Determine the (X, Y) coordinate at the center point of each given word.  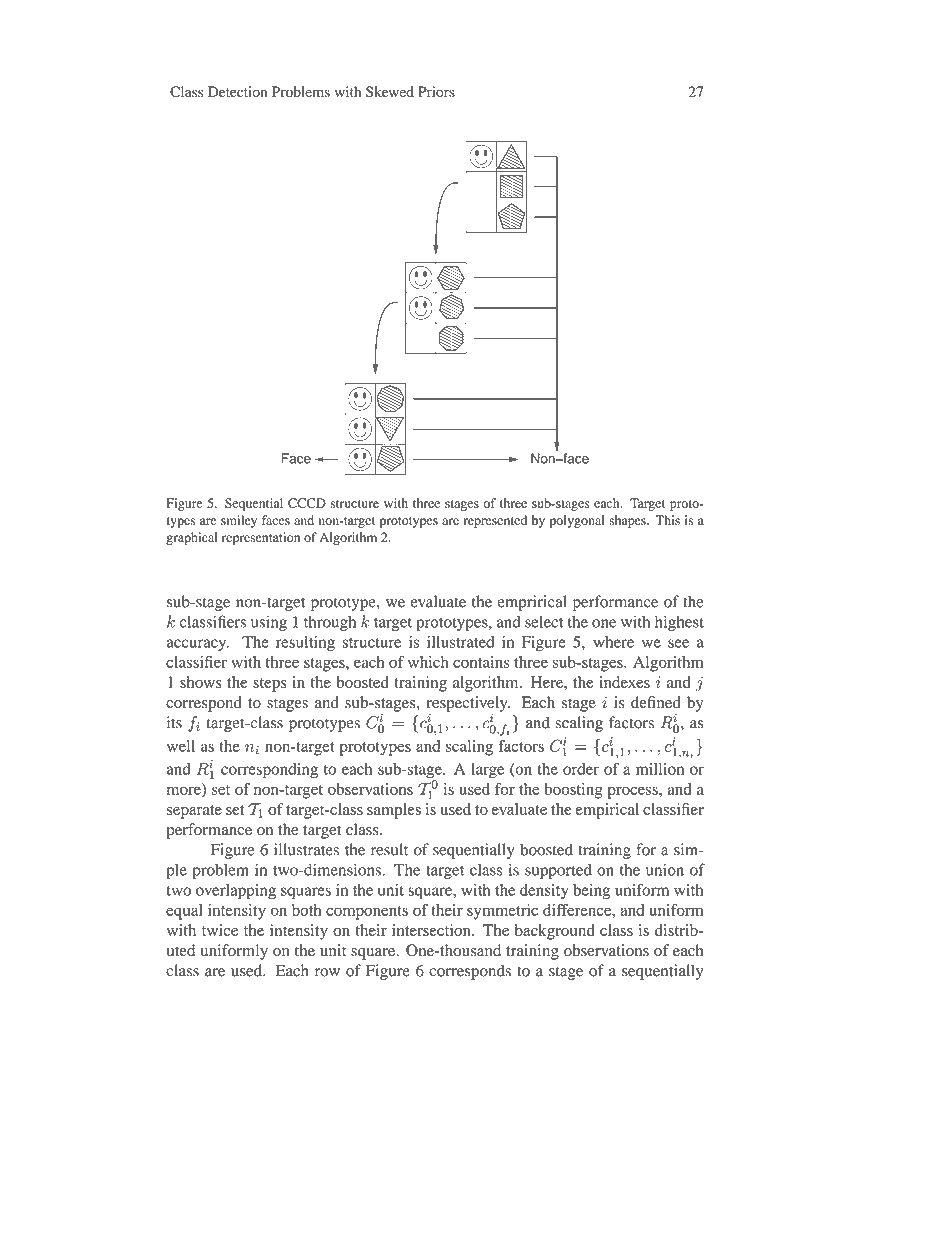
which (428, 662)
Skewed (390, 92)
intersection (432, 930)
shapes (628, 521)
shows (201, 682)
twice (220, 930)
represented (495, 521)
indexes (624, 682)
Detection (237, 91)
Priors (436, 91)
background (555, 932)
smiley (239, 521)
